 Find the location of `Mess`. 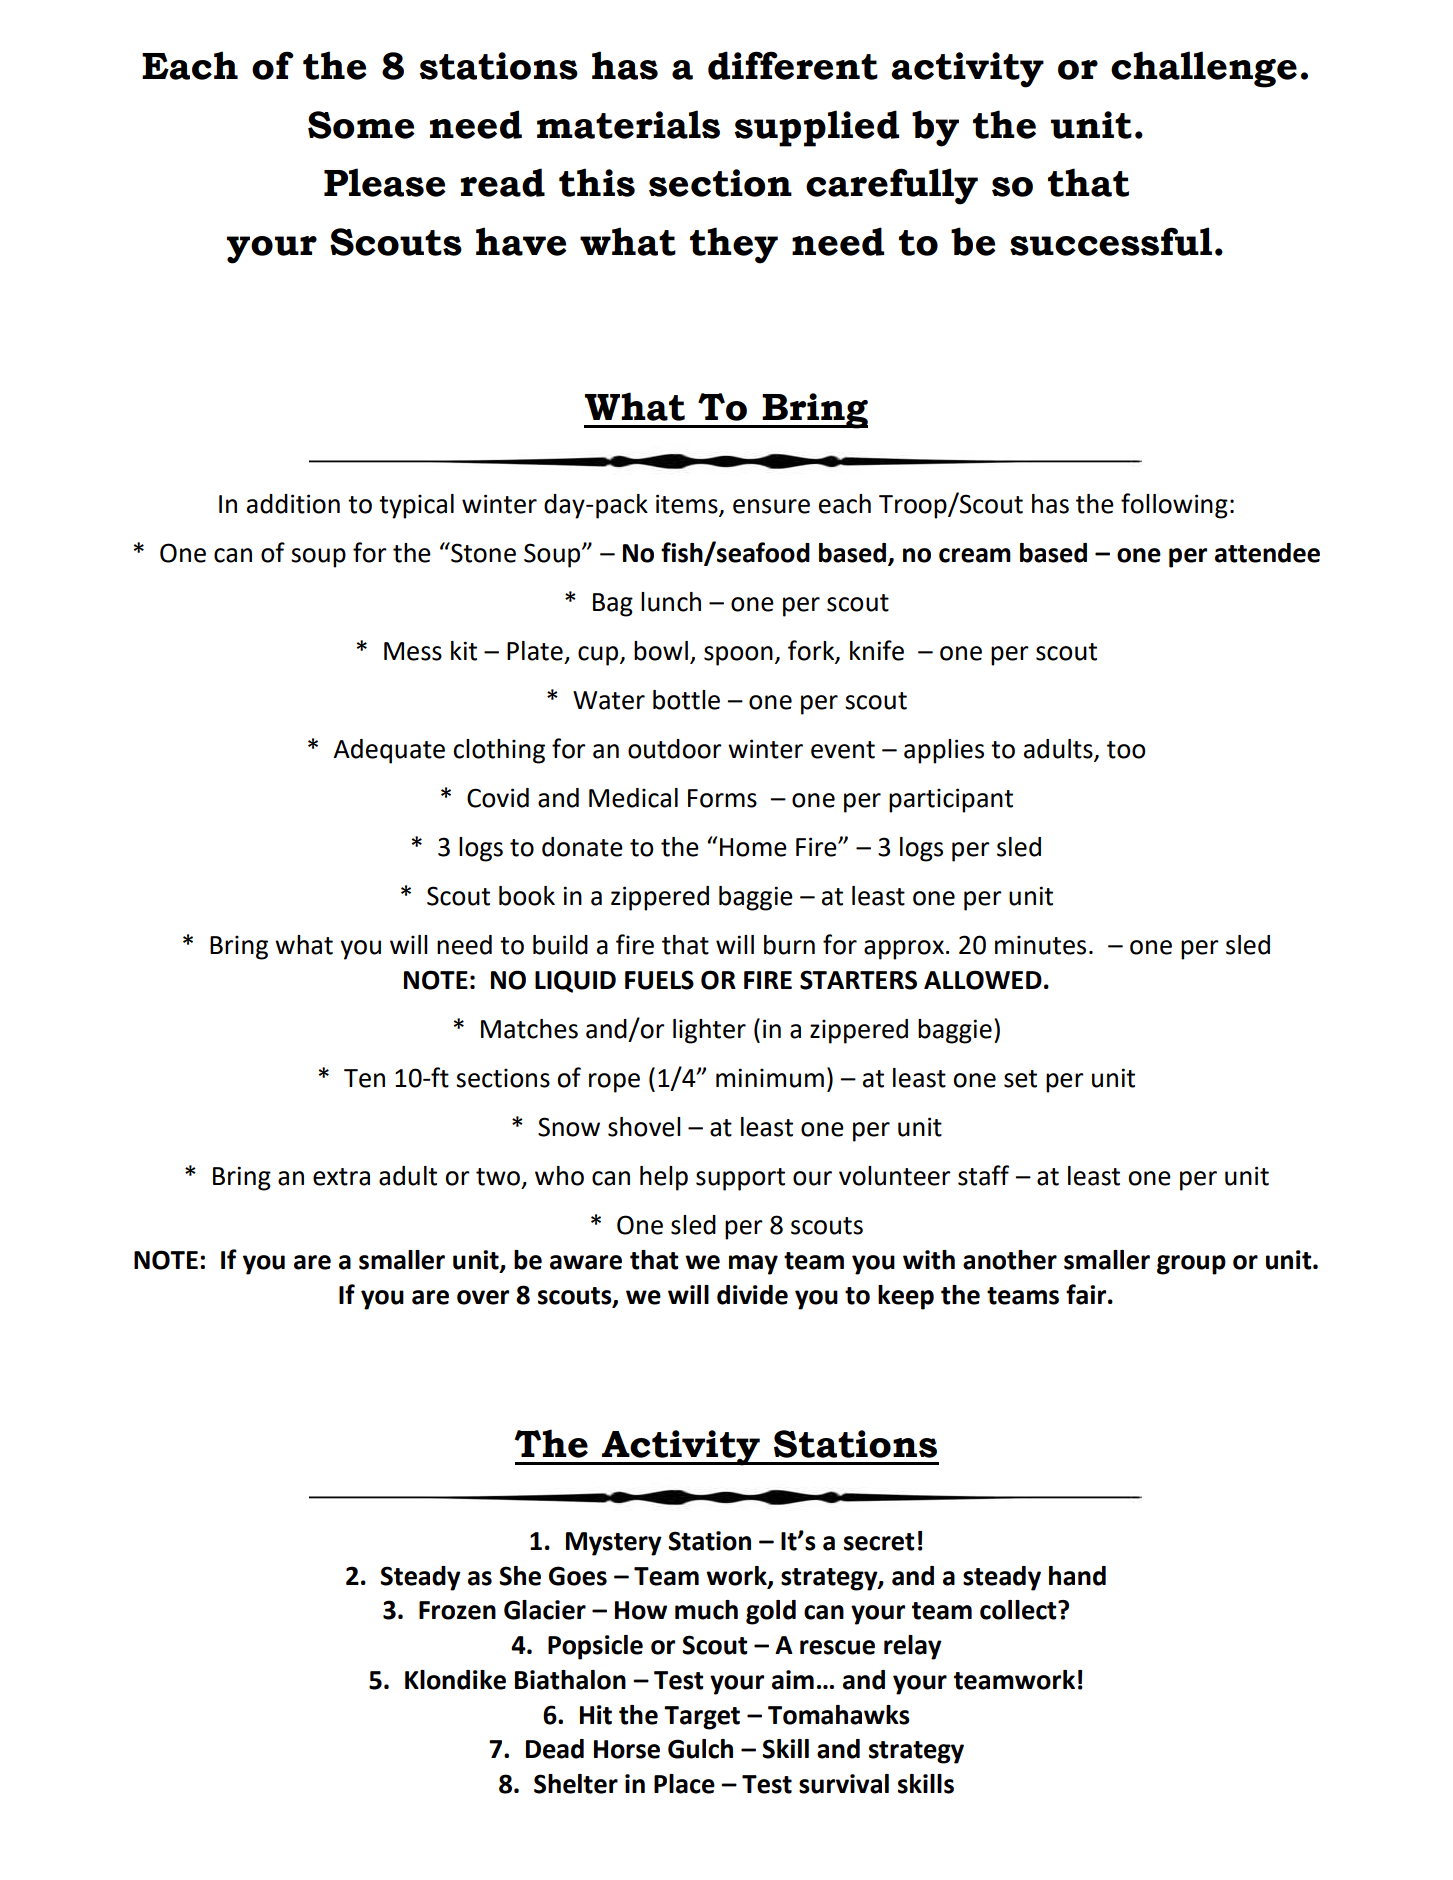

Mess is located at coordinates (413, 651).
